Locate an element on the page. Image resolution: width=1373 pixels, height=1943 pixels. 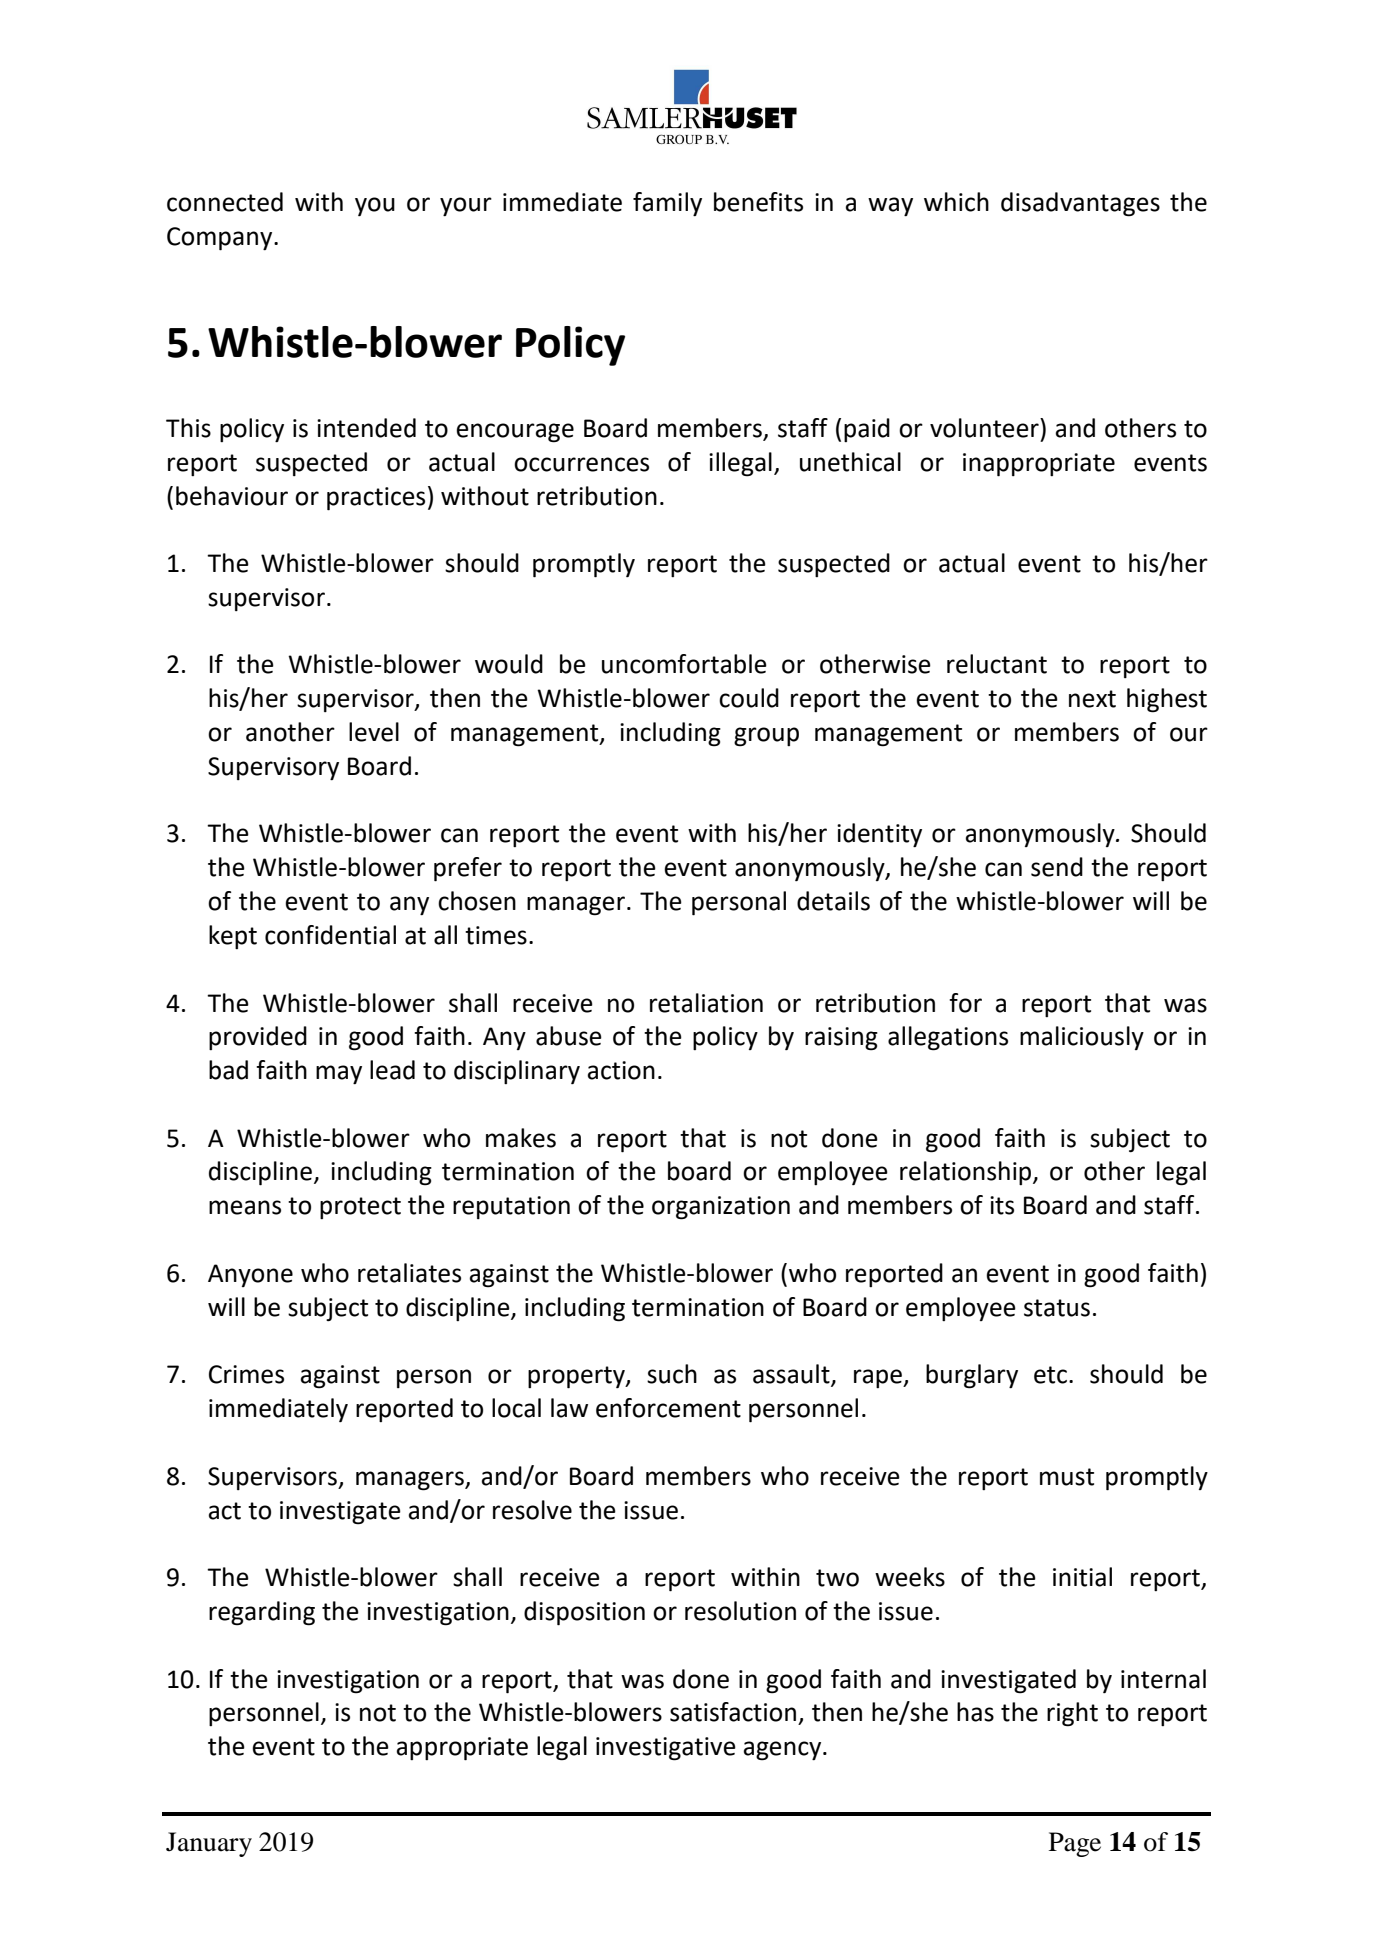
Company is located at coordinates (221, 239).
